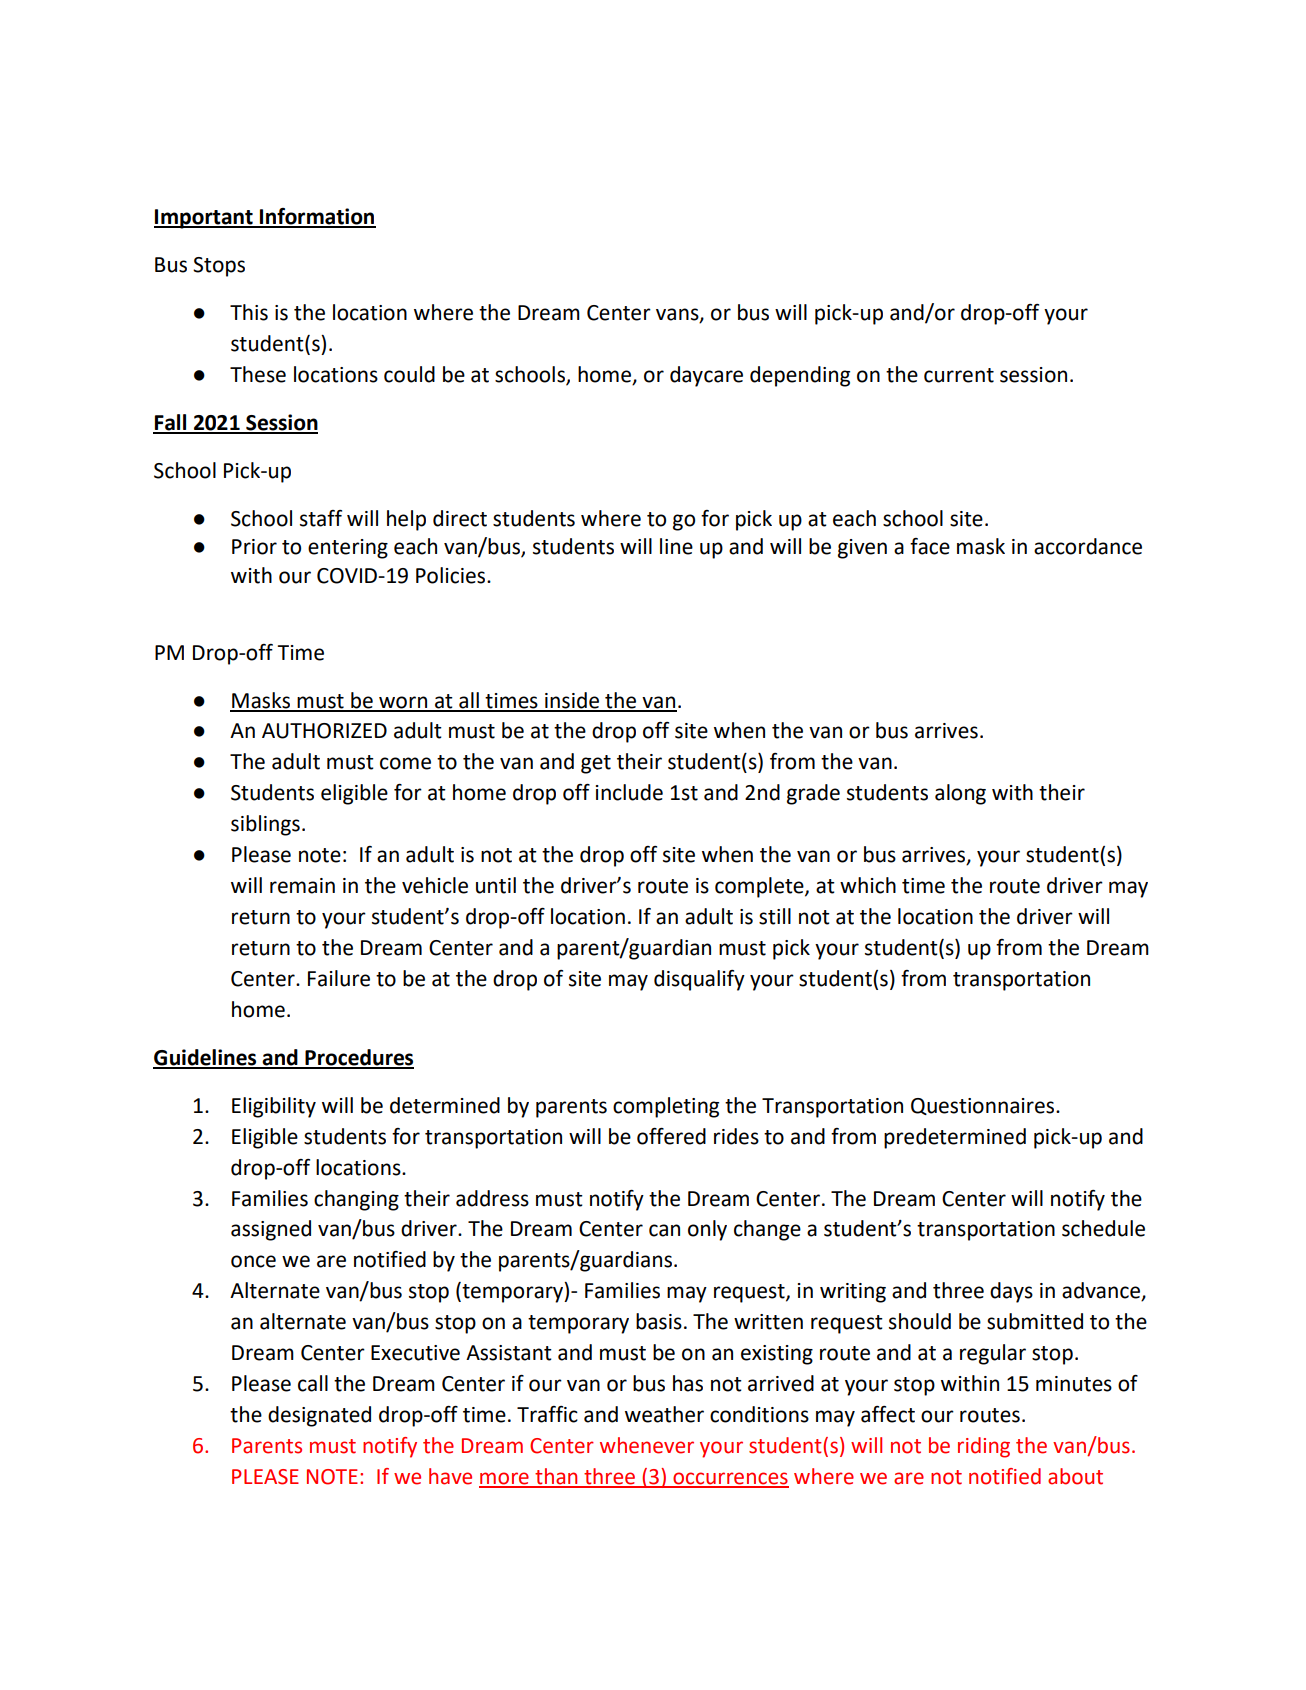 This image has width=1306, height=1690. I want to click on Failure, so click(339, 978).
